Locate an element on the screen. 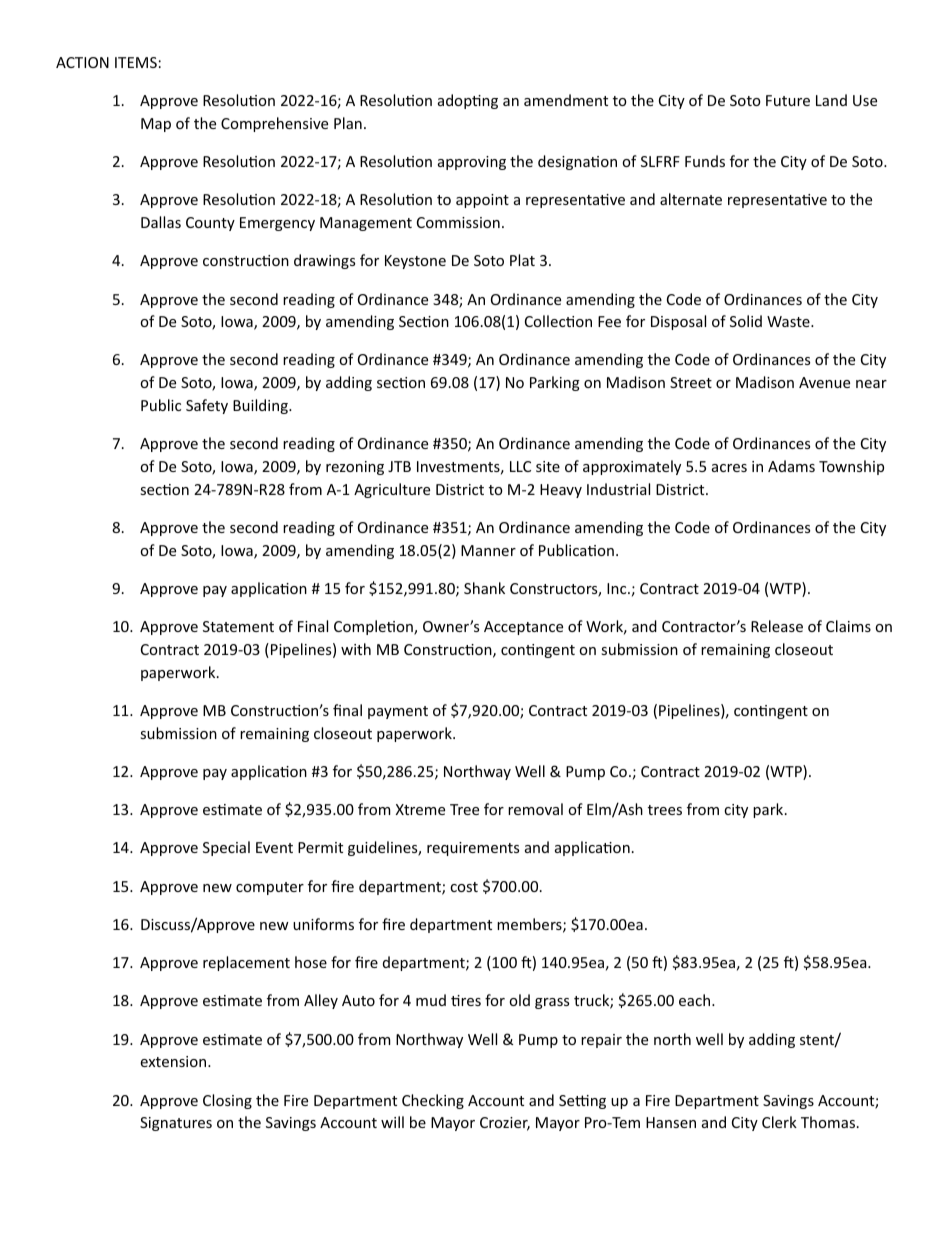 The height and width of the screenshot is (1233, 952). amendment is located at coordinates (566, 100).
